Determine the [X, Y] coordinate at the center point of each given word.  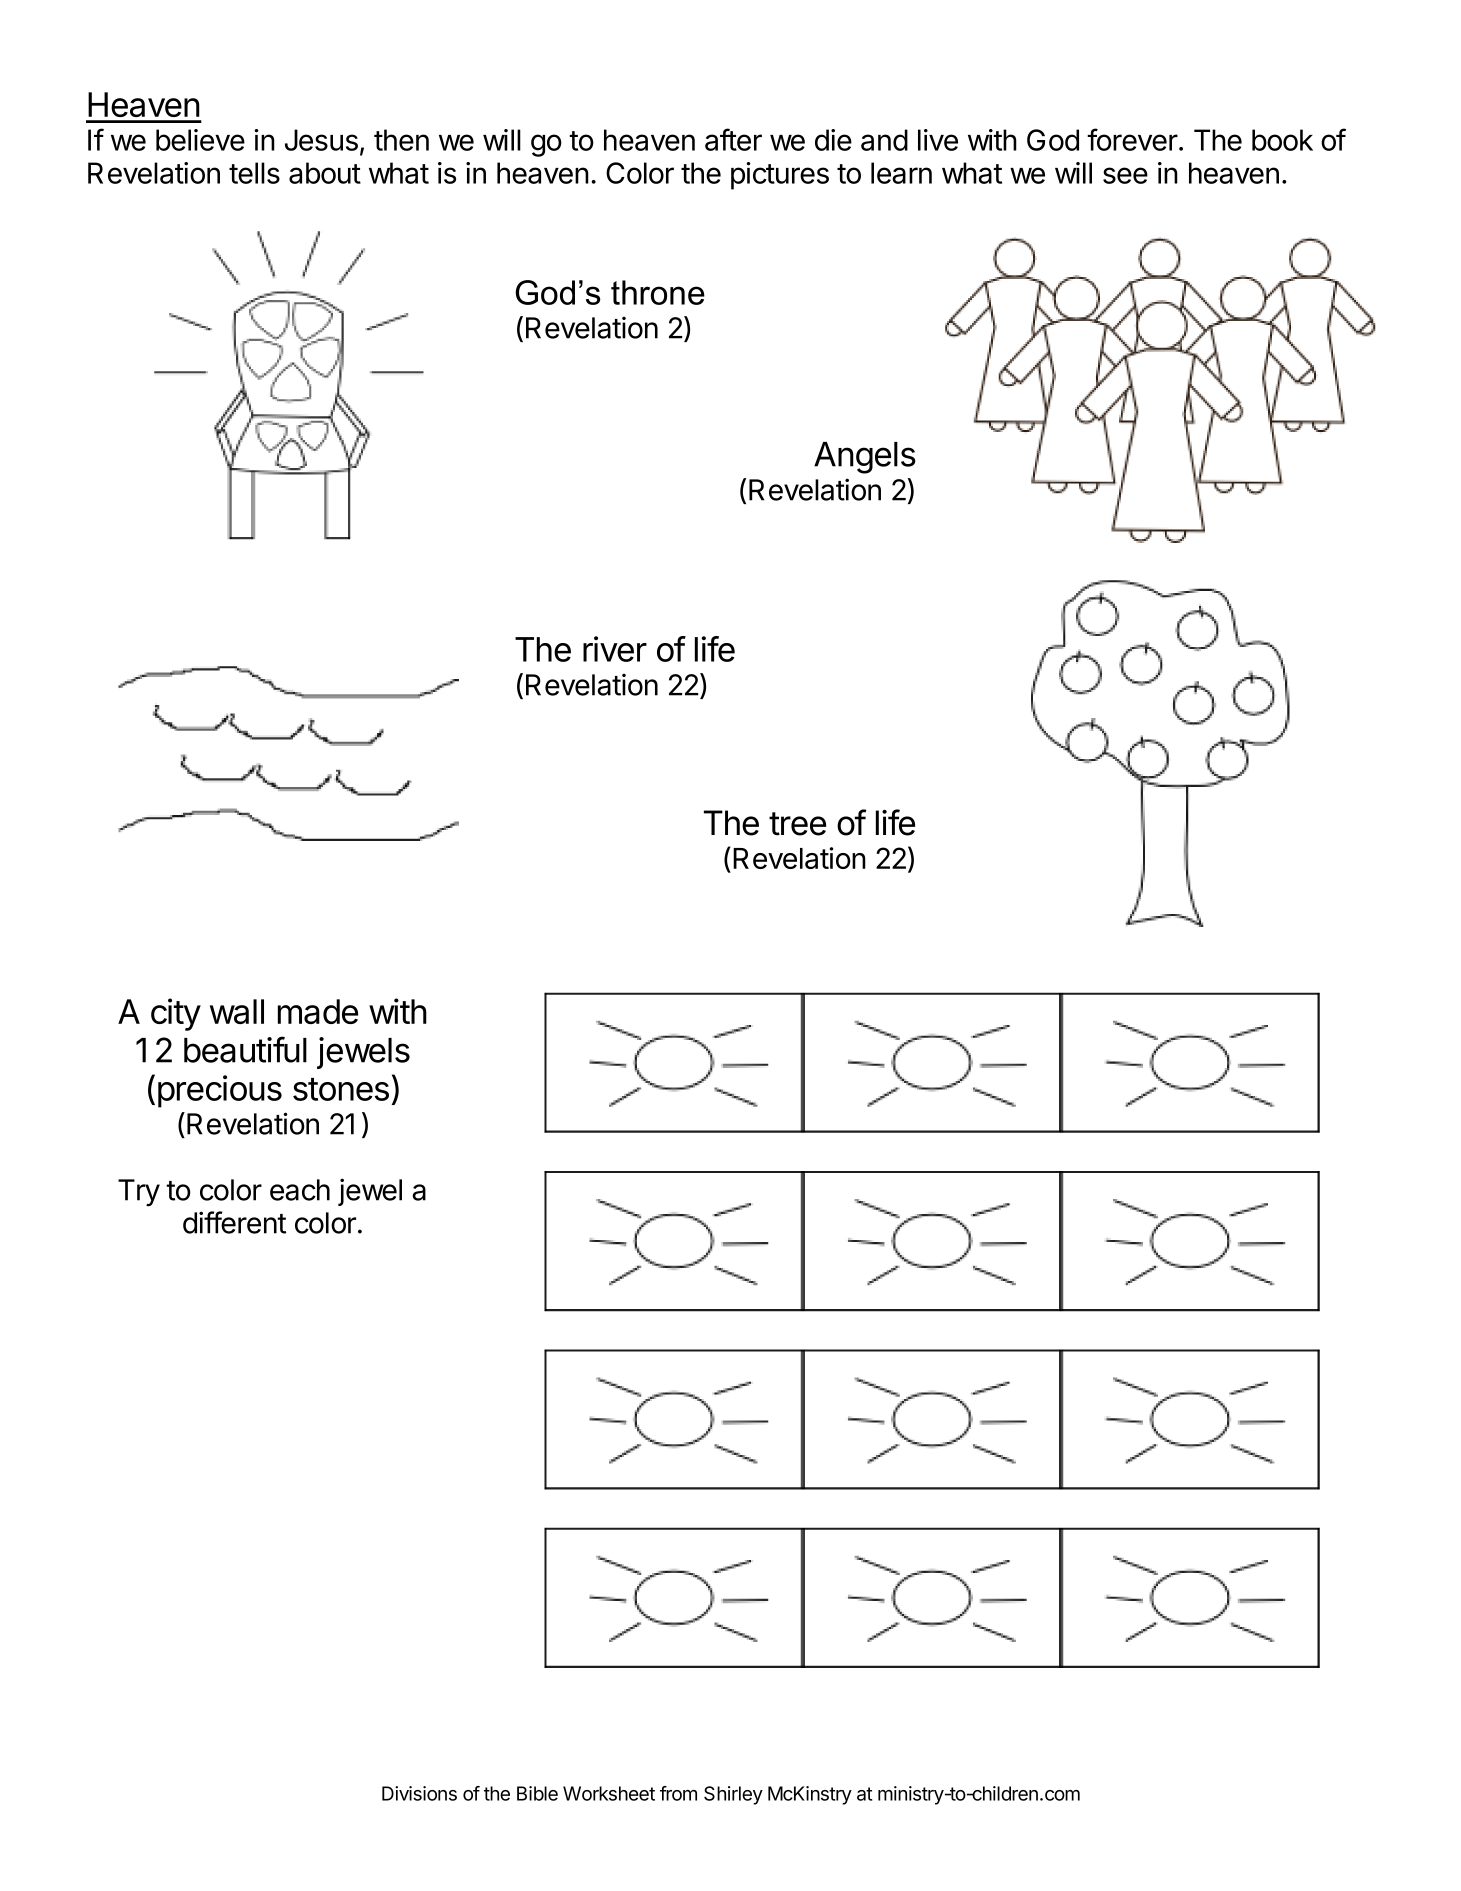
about [325, 173]
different [234, 1222]
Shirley [733, 1795]
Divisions [419, 1793]
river [615, 649]
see [1125, 175]
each [300, 1190]
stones [341, 1089]
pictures [780, 176]
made [318, 1011]
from [678, 1793]
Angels [865, 458]
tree [797, 824]
